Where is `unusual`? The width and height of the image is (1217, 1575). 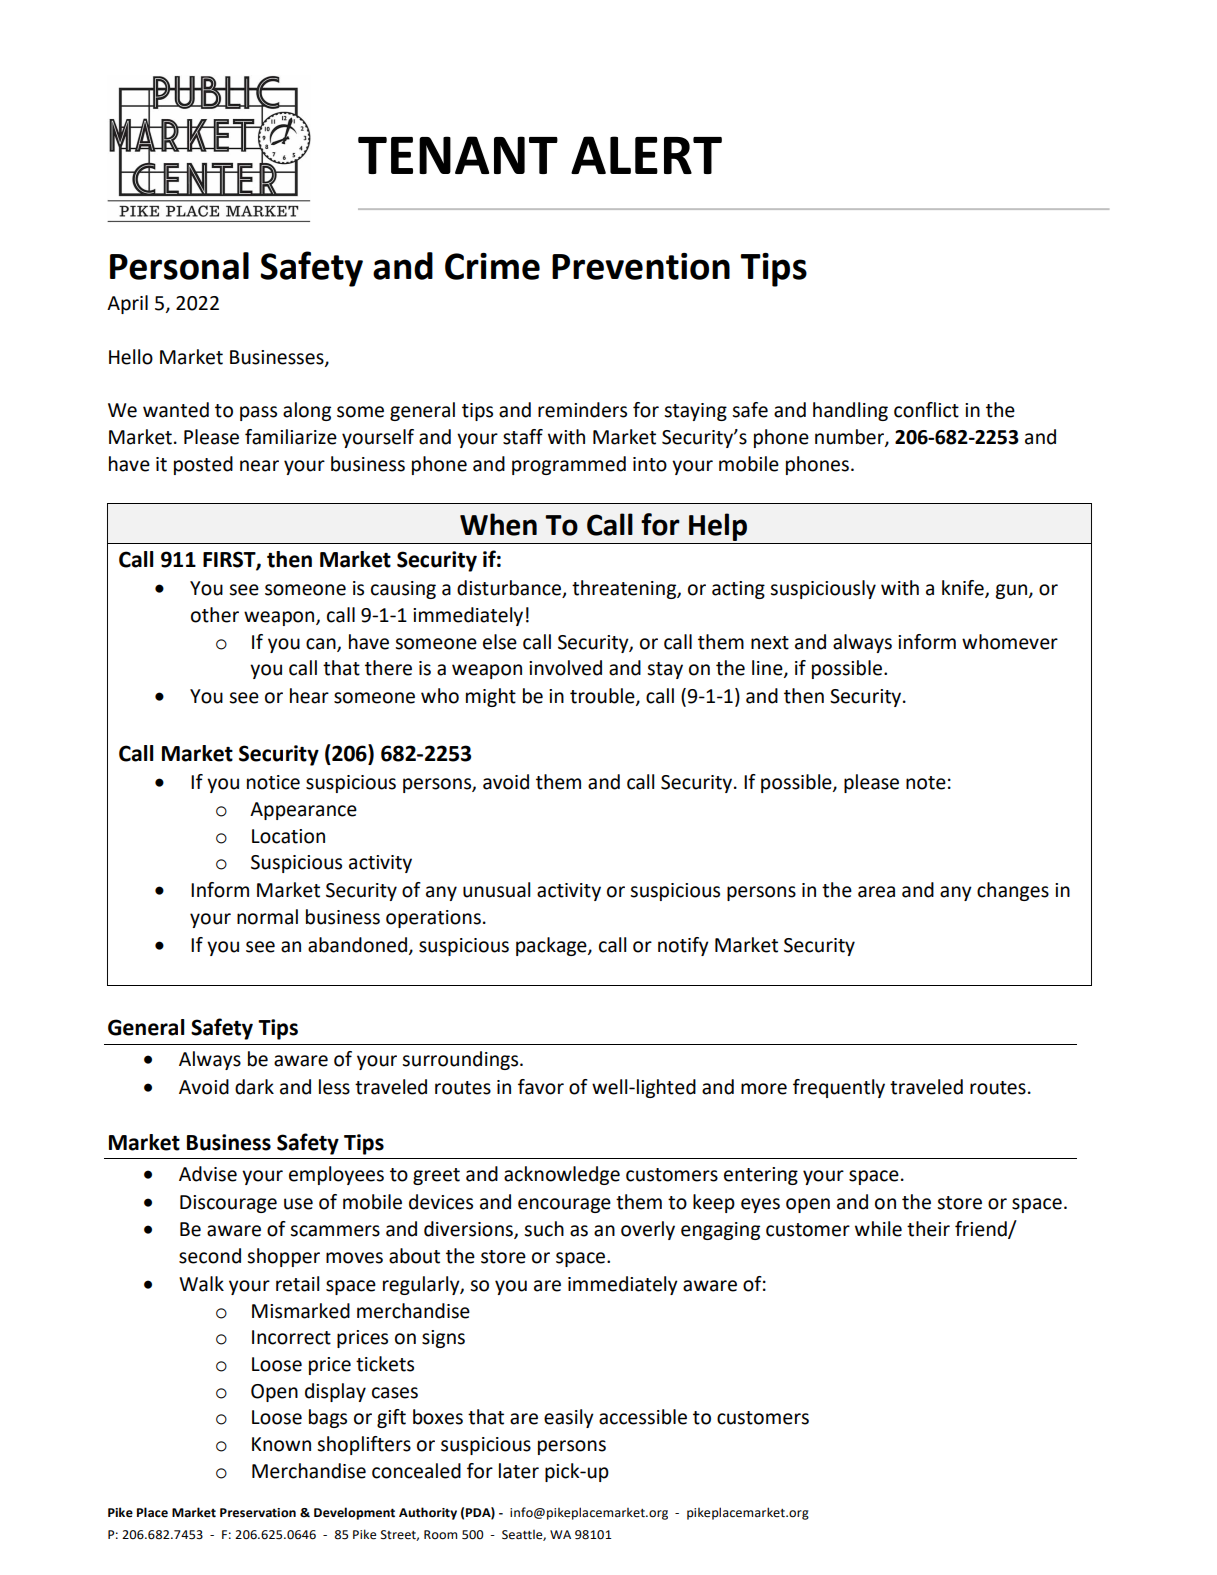 unusual is located at coordinates (496, 890).
